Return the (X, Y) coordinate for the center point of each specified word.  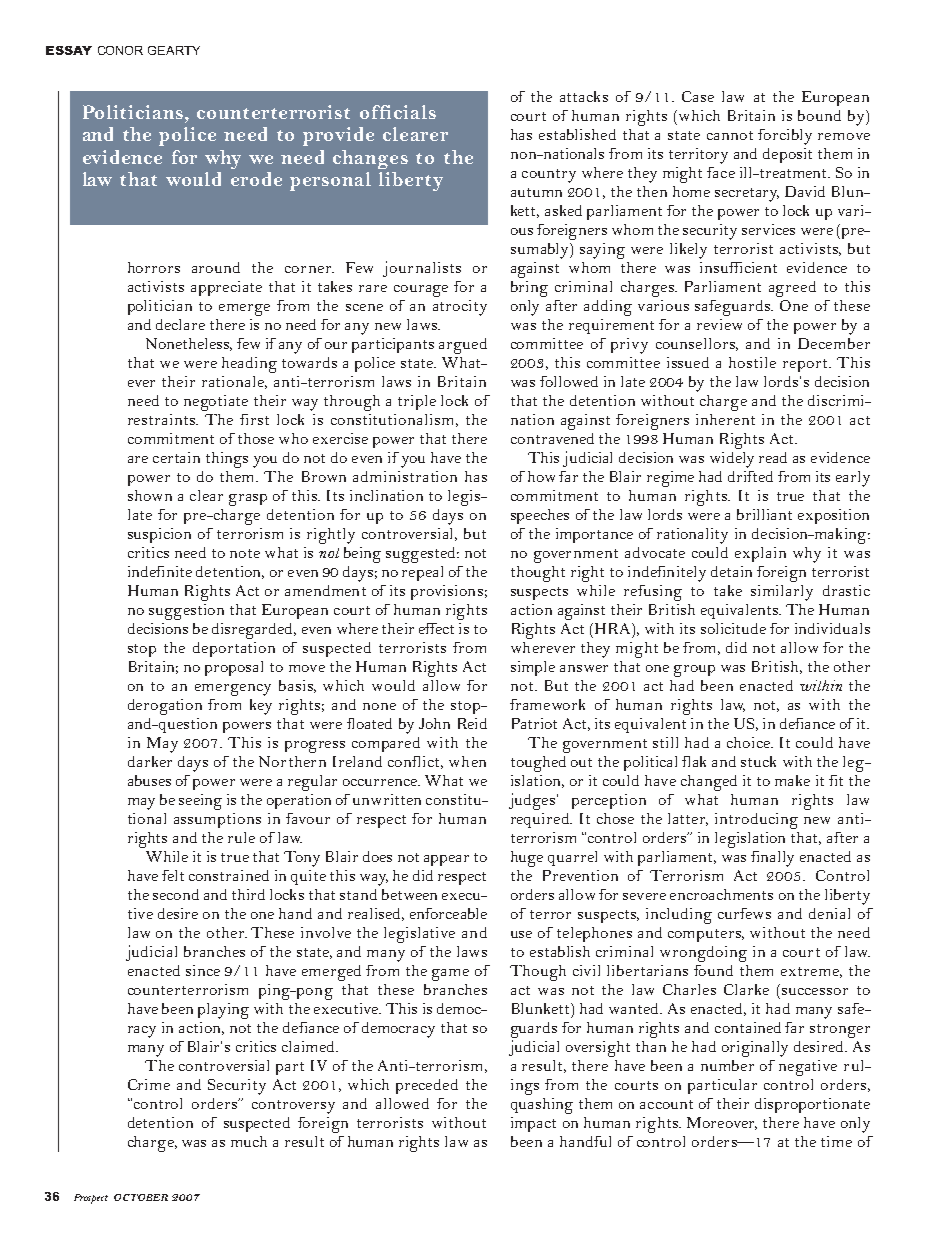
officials (398, 112)
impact (533, 1124)
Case (698, 96)
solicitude (733, 628)
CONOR (120, 50)
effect (436, 628)
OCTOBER (141, 1197)
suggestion (186, 612)
